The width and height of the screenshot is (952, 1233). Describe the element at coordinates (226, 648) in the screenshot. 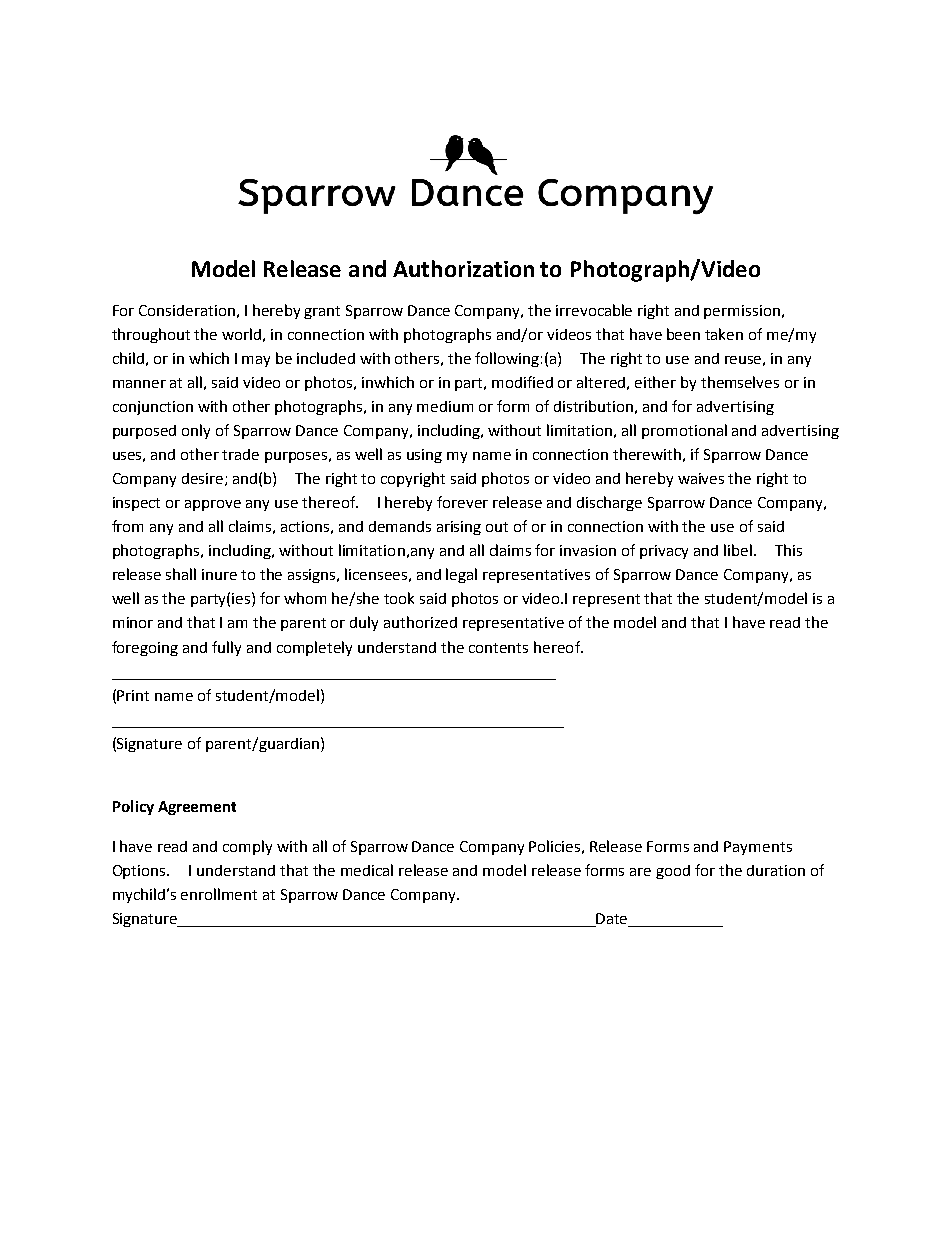

I see `fully` at that location.
